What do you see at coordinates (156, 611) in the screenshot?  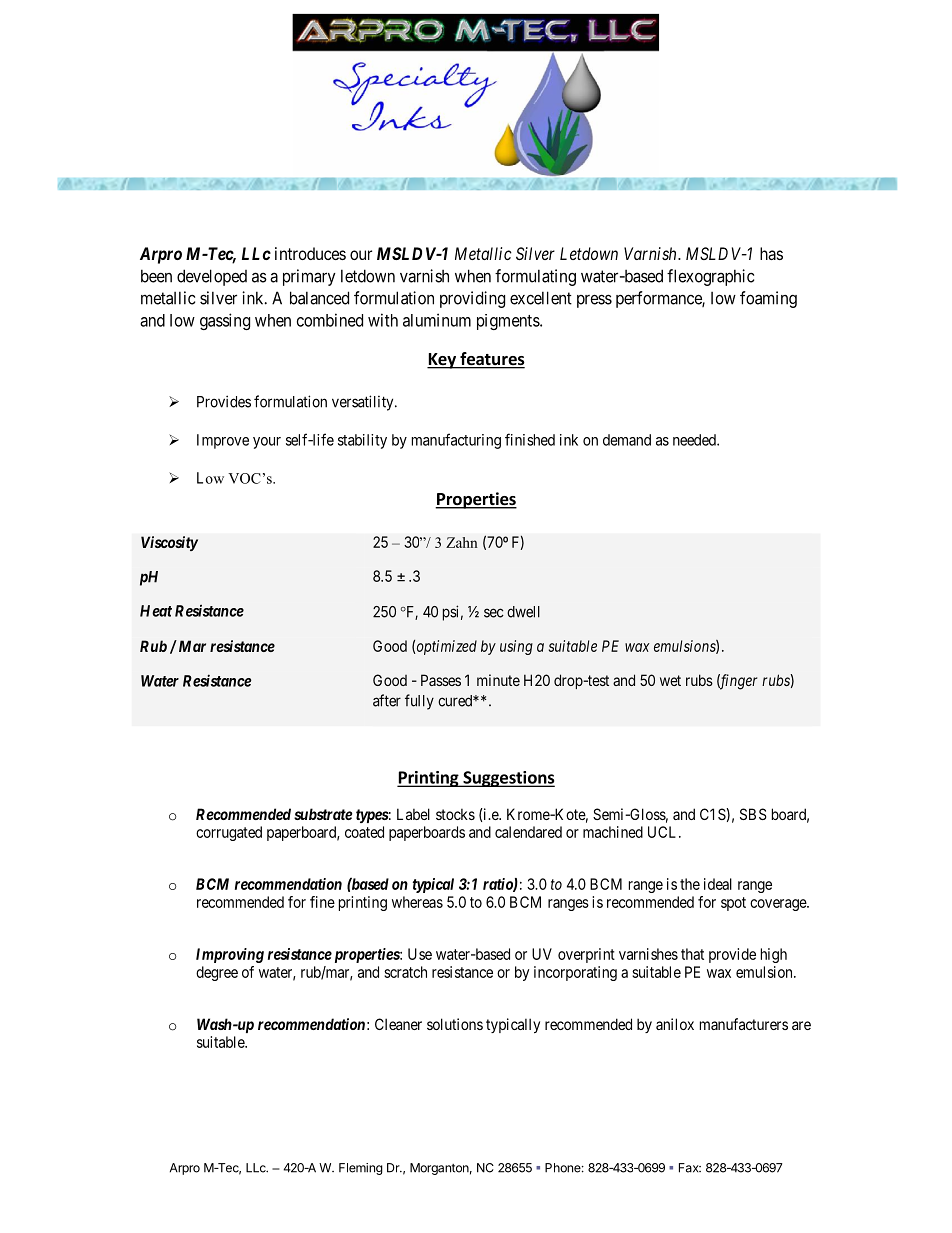 I see `Heat` at bounding box center [156, 611].
